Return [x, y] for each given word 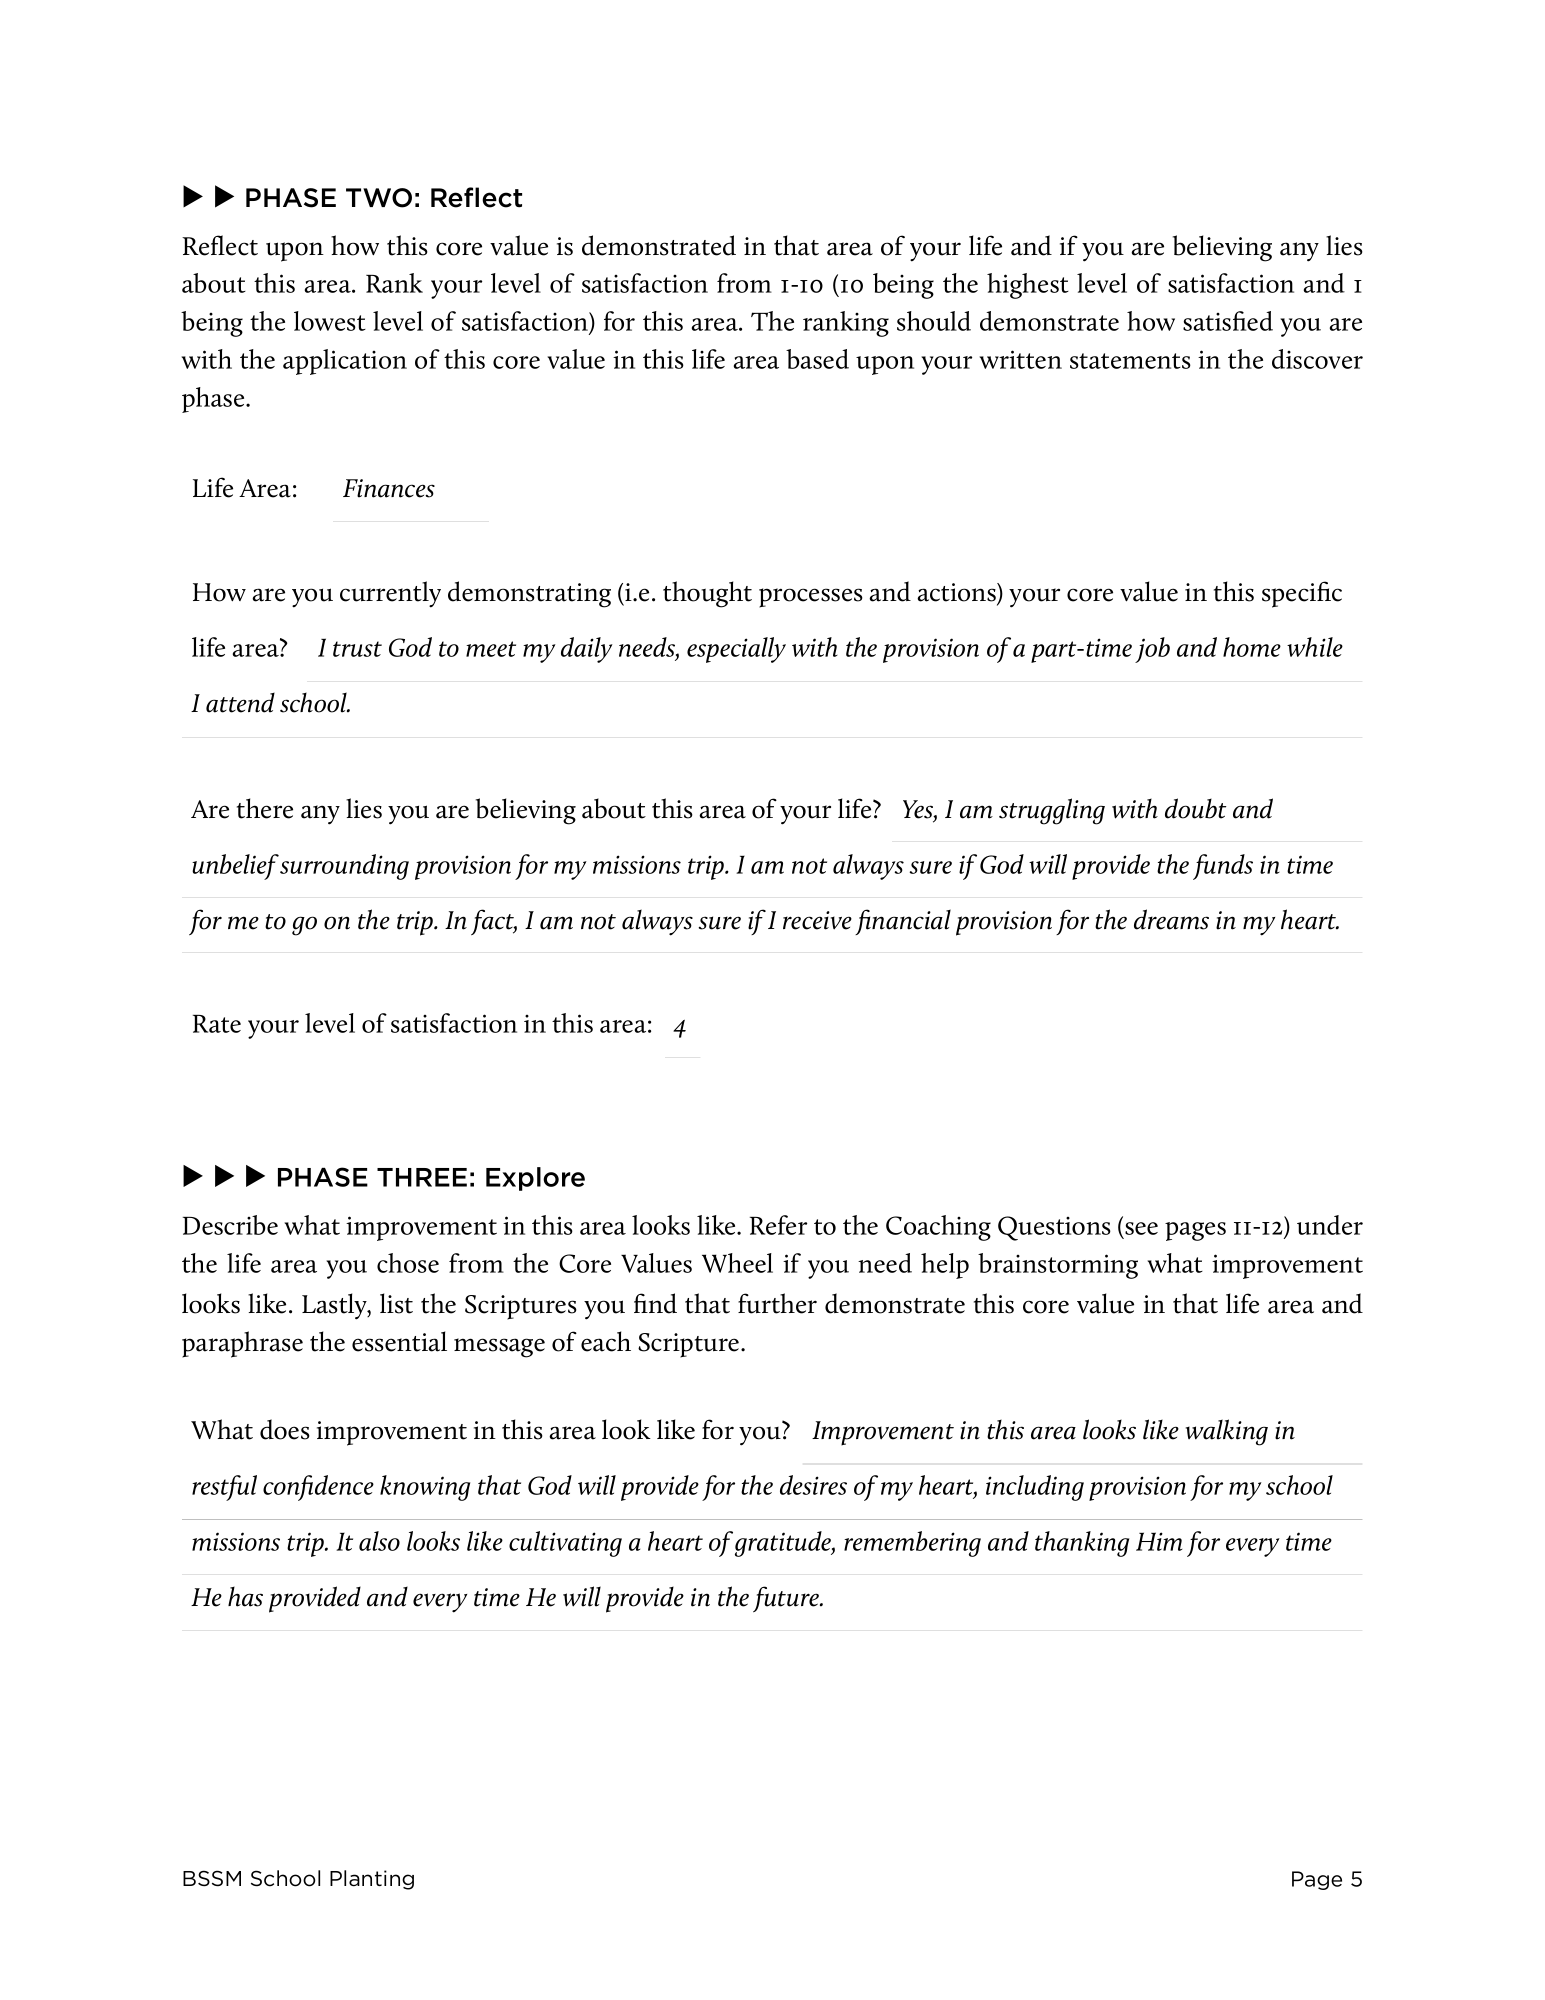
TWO [379, 198]
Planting [372, 1880]
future [787, 1599]
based [817, 359]
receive [817, 920]
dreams [1171, 919]
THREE [422, 1177]
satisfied [1228, 321]
